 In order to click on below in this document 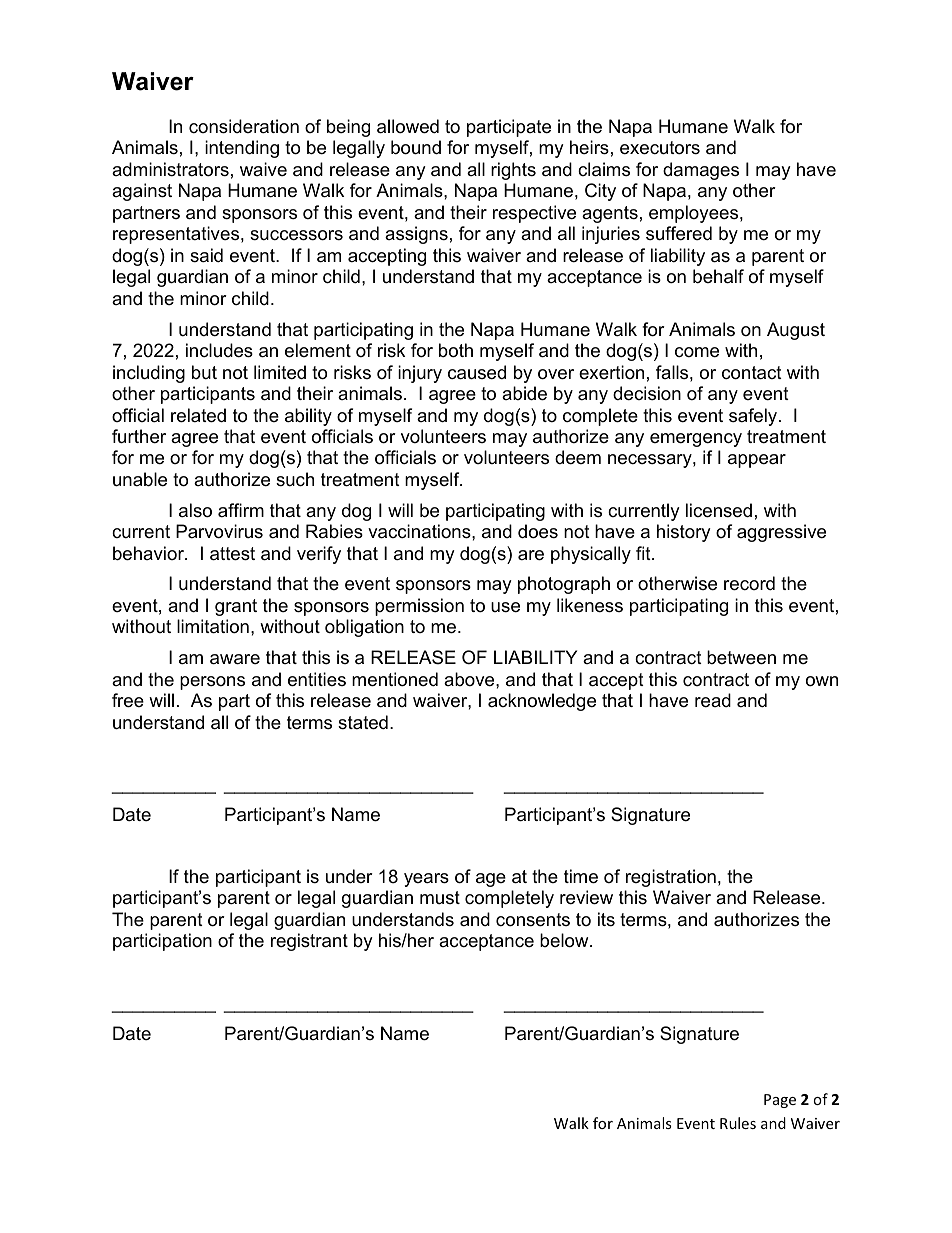, I will do `click(565, 940)`.
